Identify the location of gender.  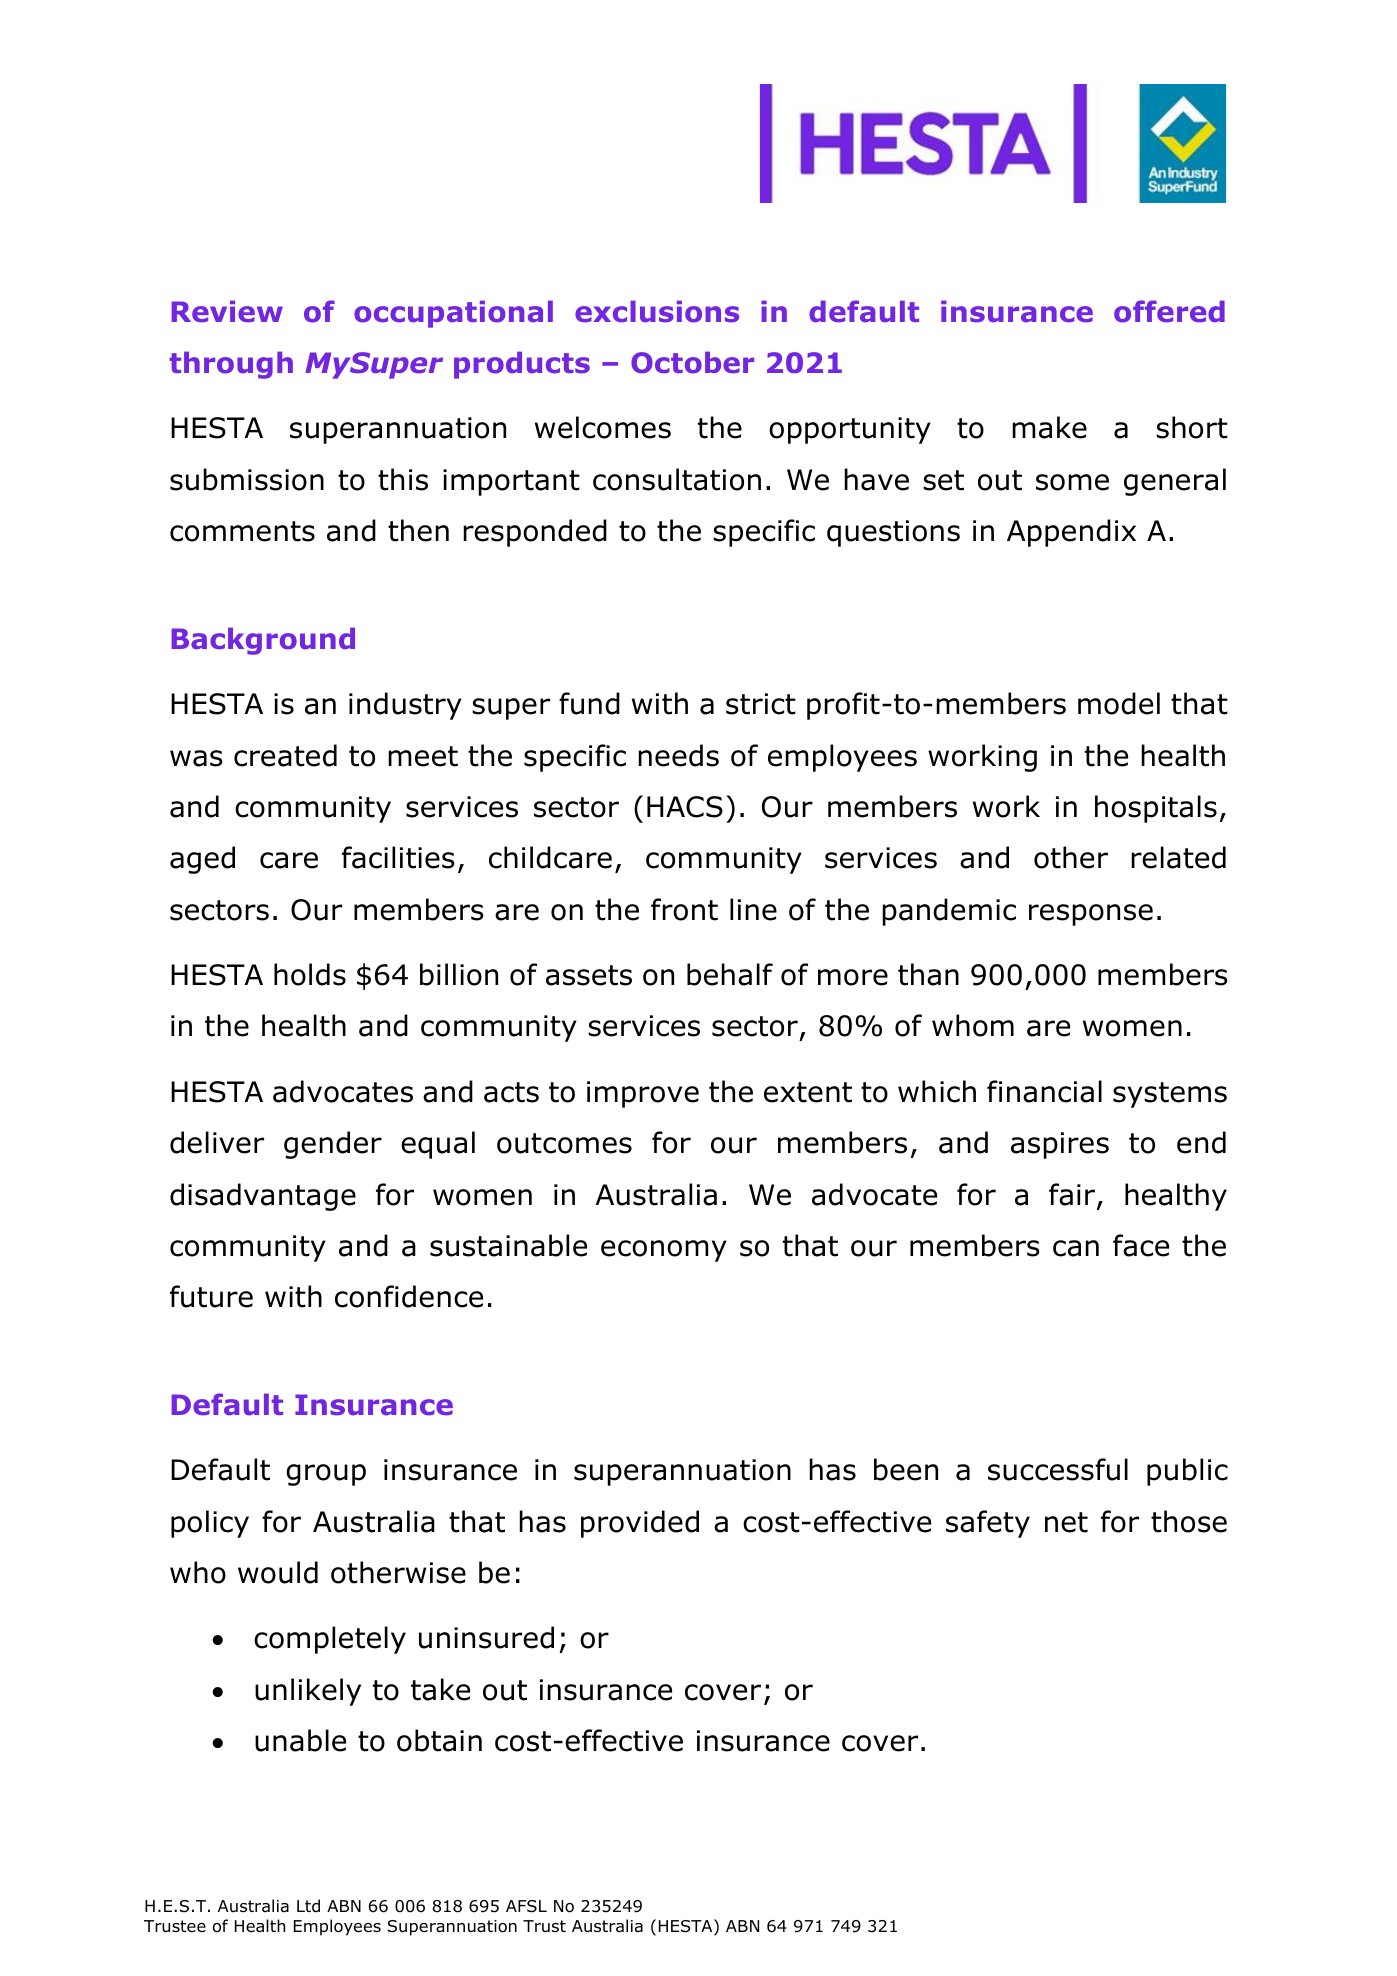
(333, 1145).
